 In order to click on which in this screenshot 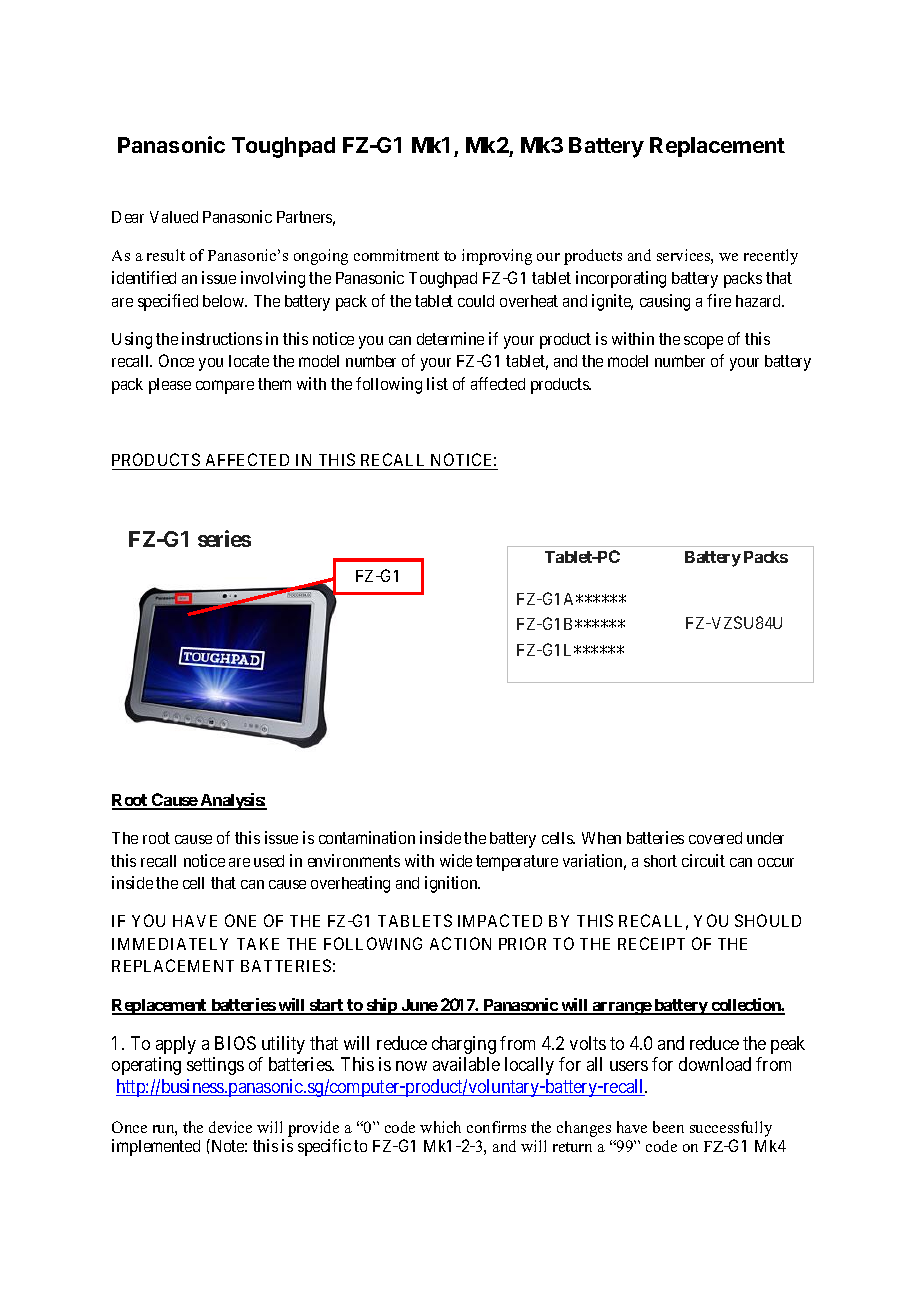, I will do `click(440, 1127)`.
